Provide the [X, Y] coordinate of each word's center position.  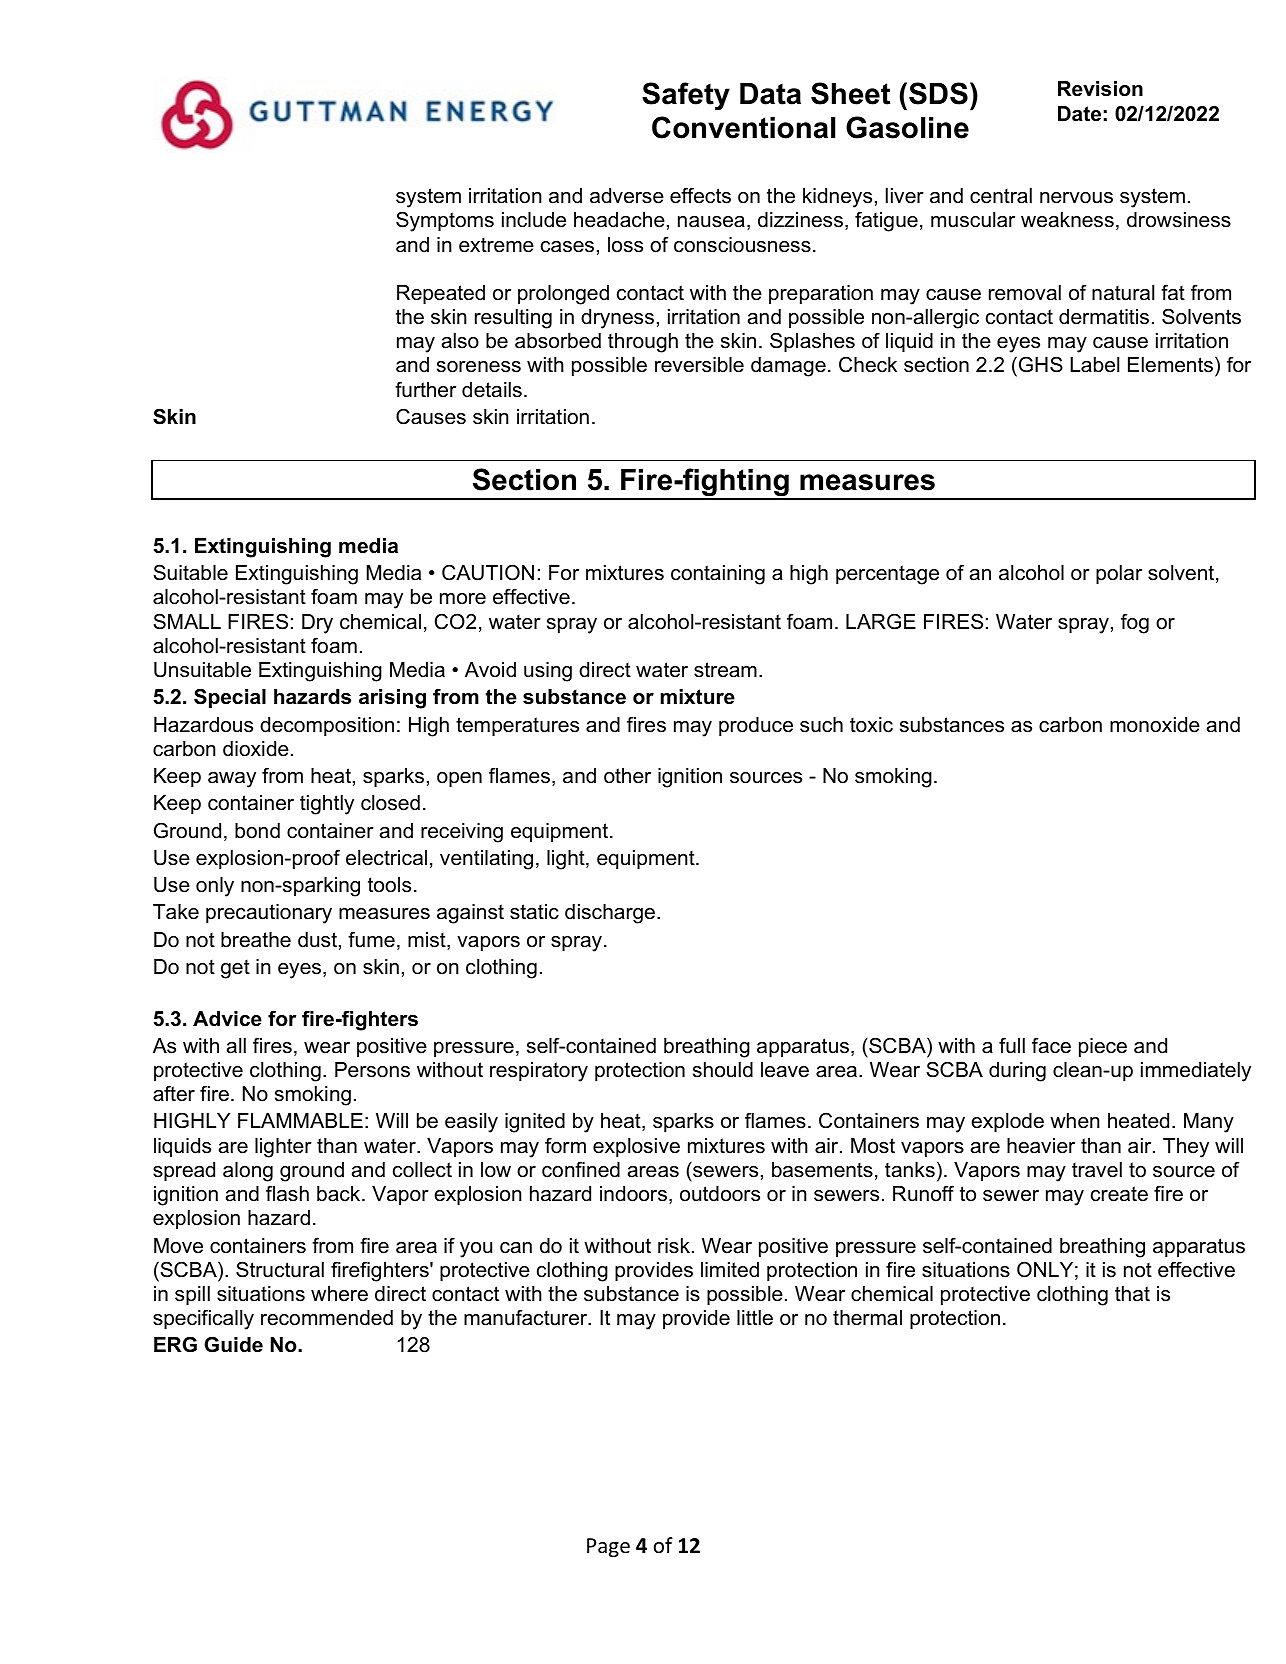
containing [718, 575]
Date [1079, 114]
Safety [686, 96]
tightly [327, 805]
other [627, 776]
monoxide [1155, 725]
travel [1097, 1170]
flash [287, 1193]
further [425, 389]
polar [1119, 574]
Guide [233, 1344]
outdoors [720, 1194]
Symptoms [445, 221]
